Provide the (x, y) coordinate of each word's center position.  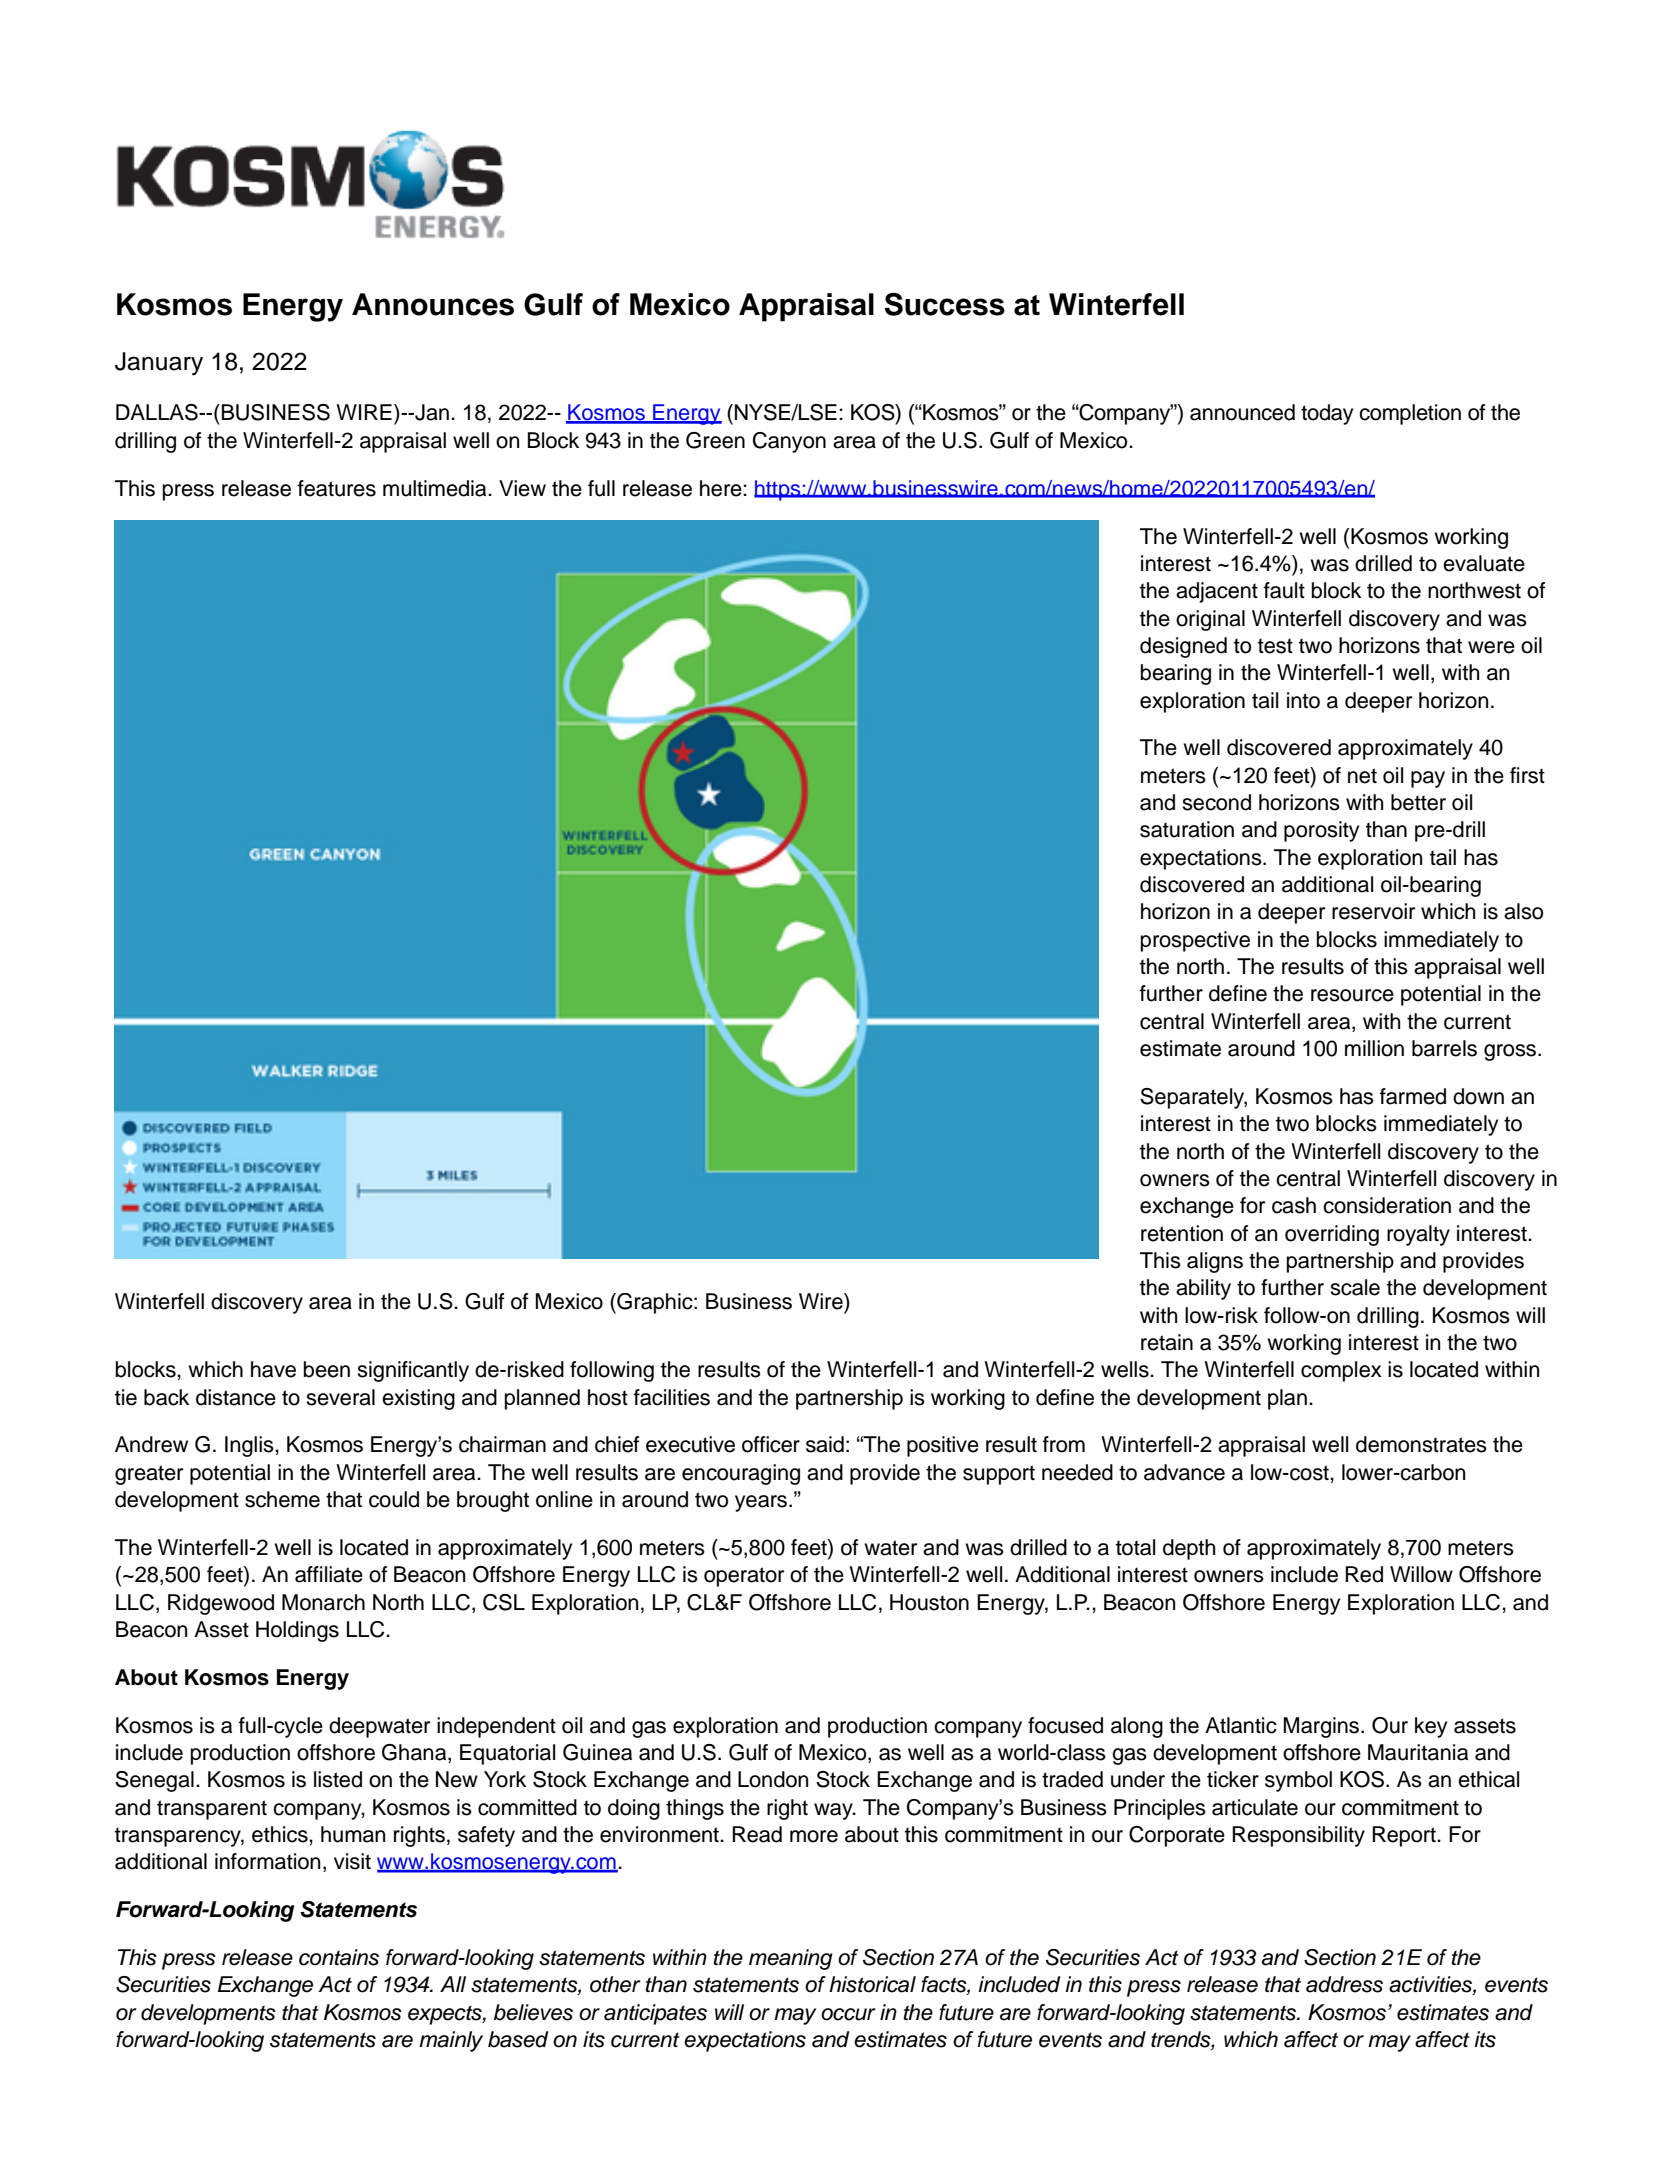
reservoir (1373, 911)
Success (944, 304)
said (825, 1444)
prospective (1195, 941)
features (337, 488)
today (1327, 414)
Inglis (250, 1446)
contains (339, 1957)
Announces (433, 304)
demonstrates (1421, 1444)
